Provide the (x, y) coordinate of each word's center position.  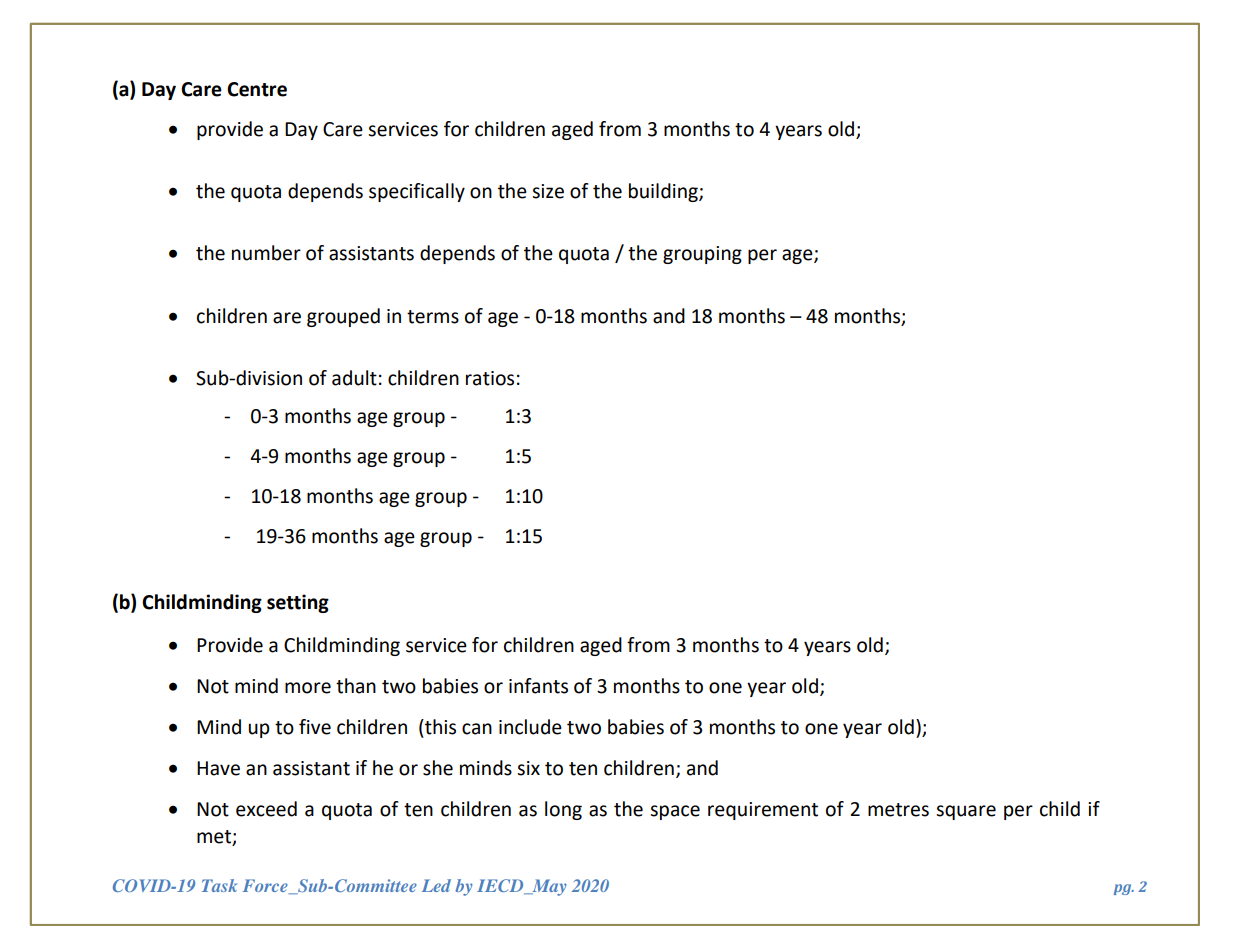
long (563, 810)
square (966, 812)
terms (433, 317)
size (548, 191)
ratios (490, 378)
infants (538, 686)
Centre (257, 89)
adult (354, 378)
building (664, 192)
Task (219, 885)
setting (298, 603)
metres (898, 810)
